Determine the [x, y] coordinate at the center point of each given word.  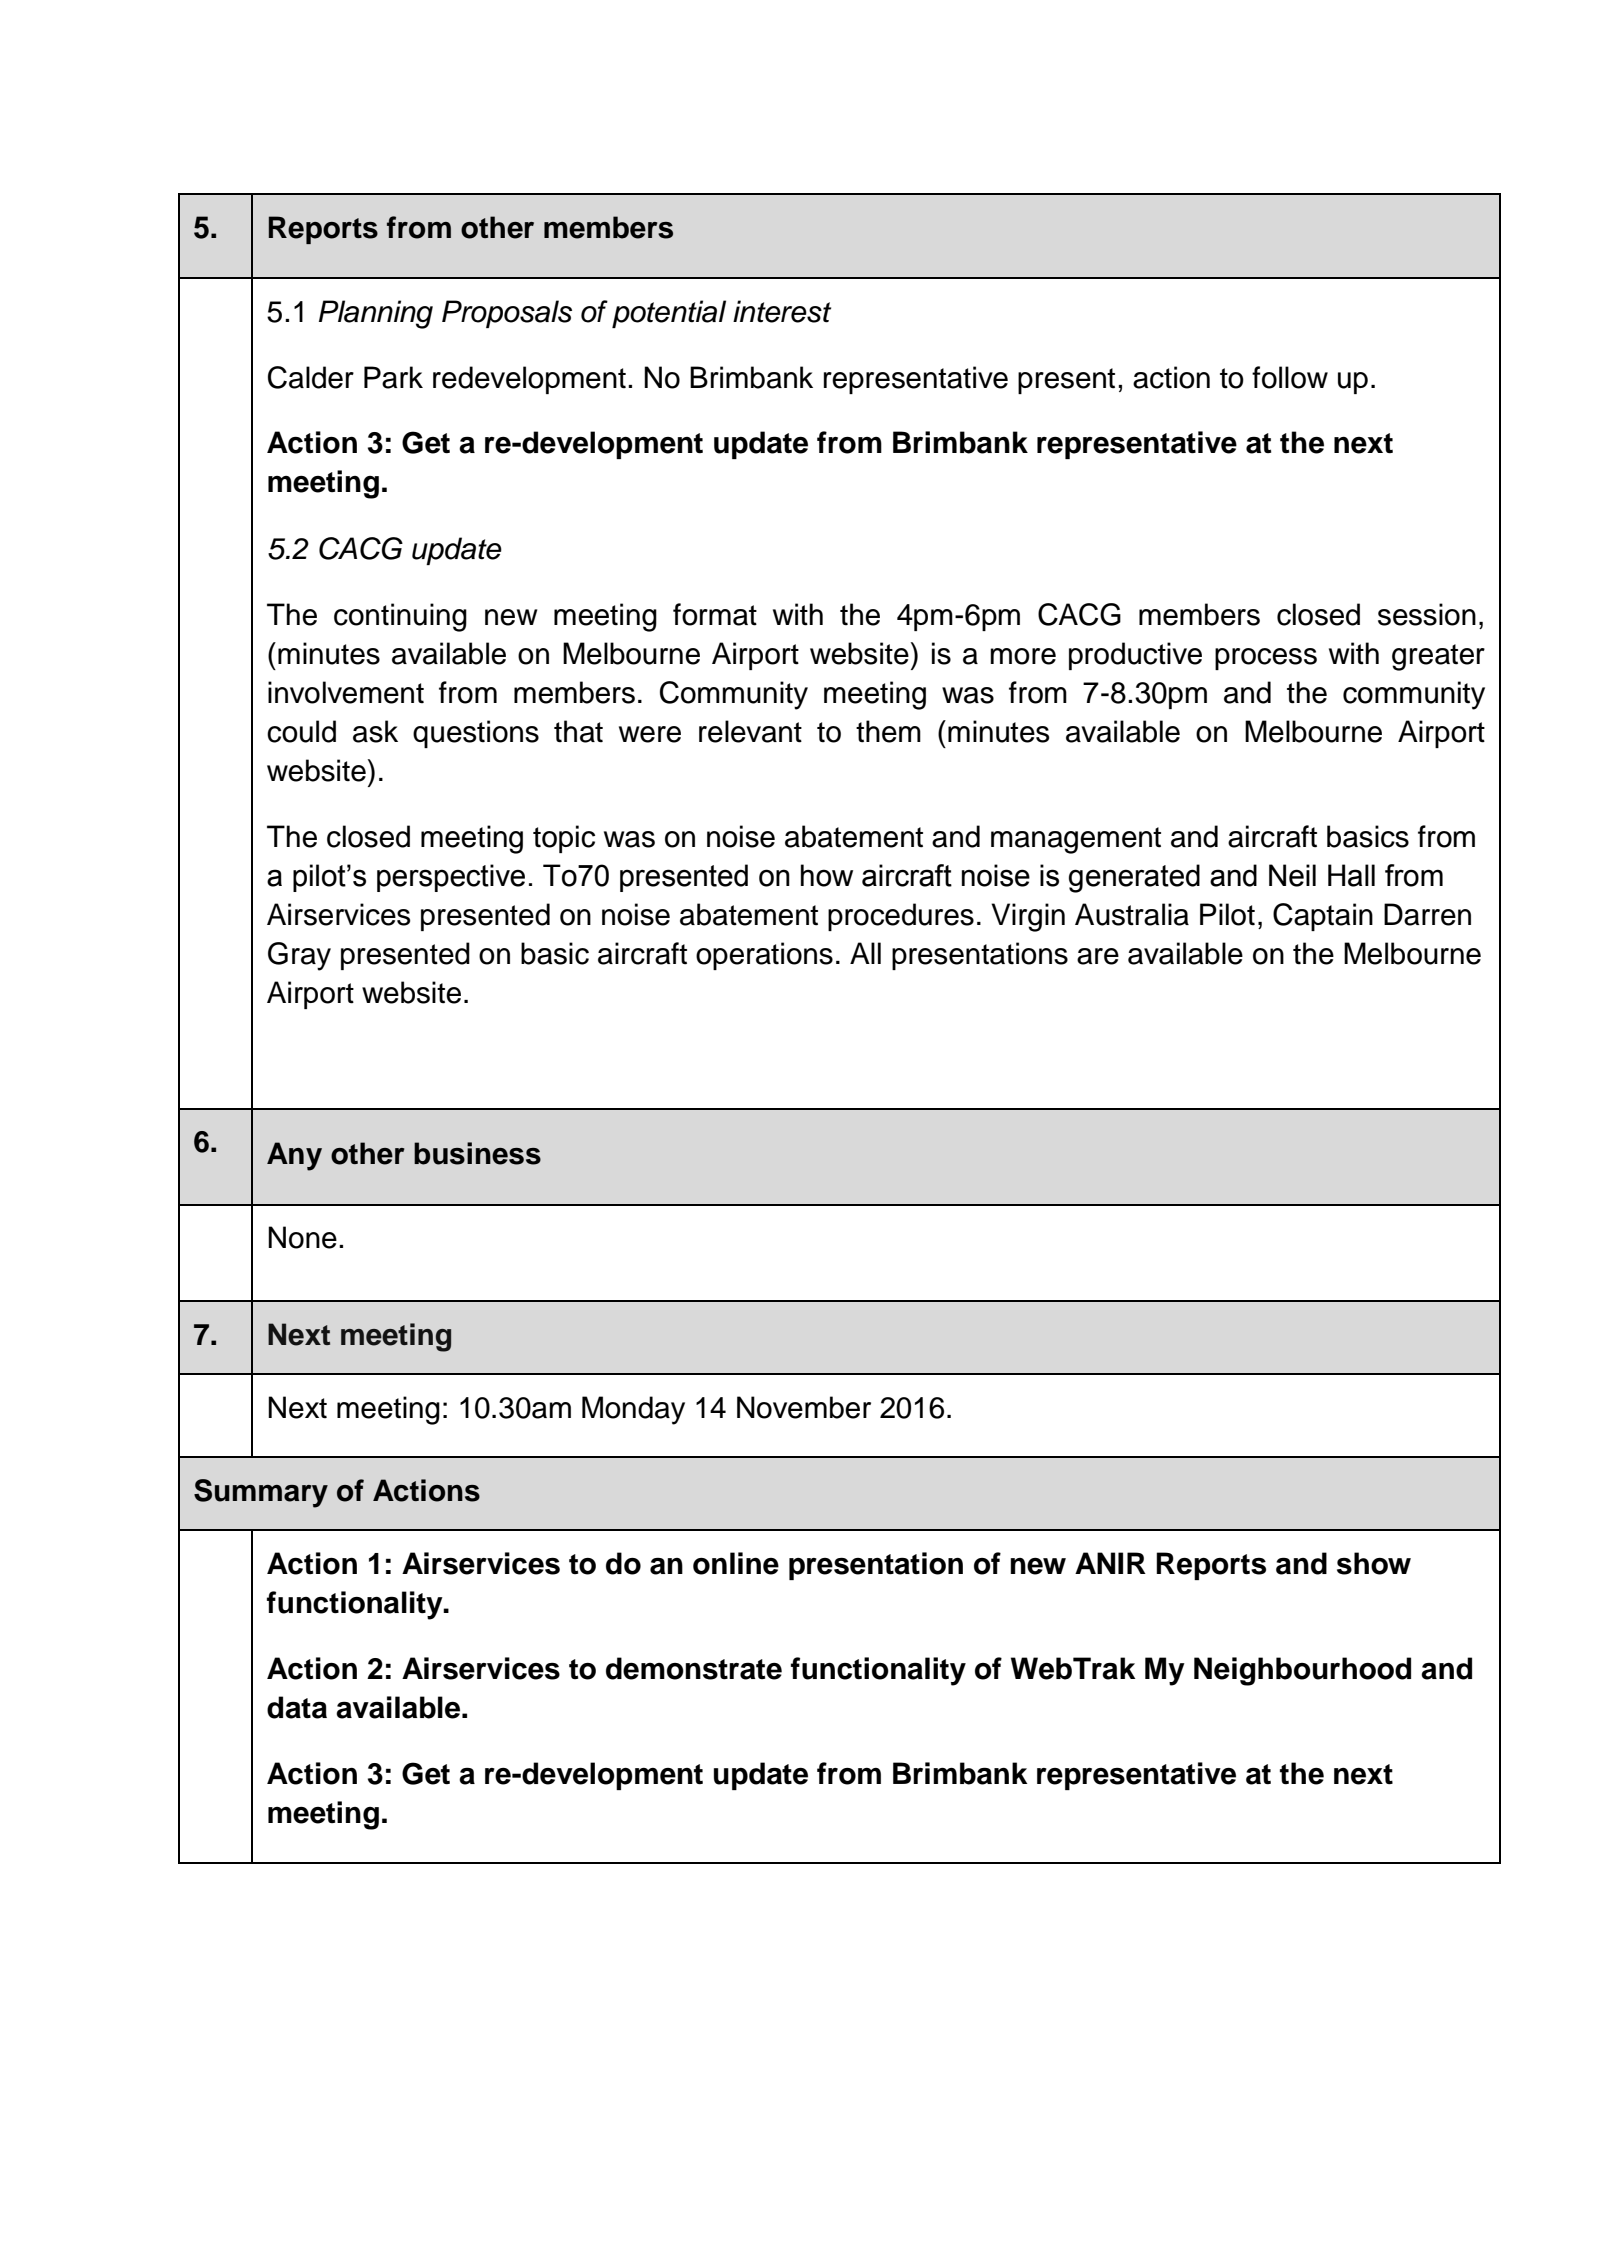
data [297, 1707]
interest [782, 311]
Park [393, 377]
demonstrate [694, 1668]
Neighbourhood [1302, 1671]
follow [1290, 377]
